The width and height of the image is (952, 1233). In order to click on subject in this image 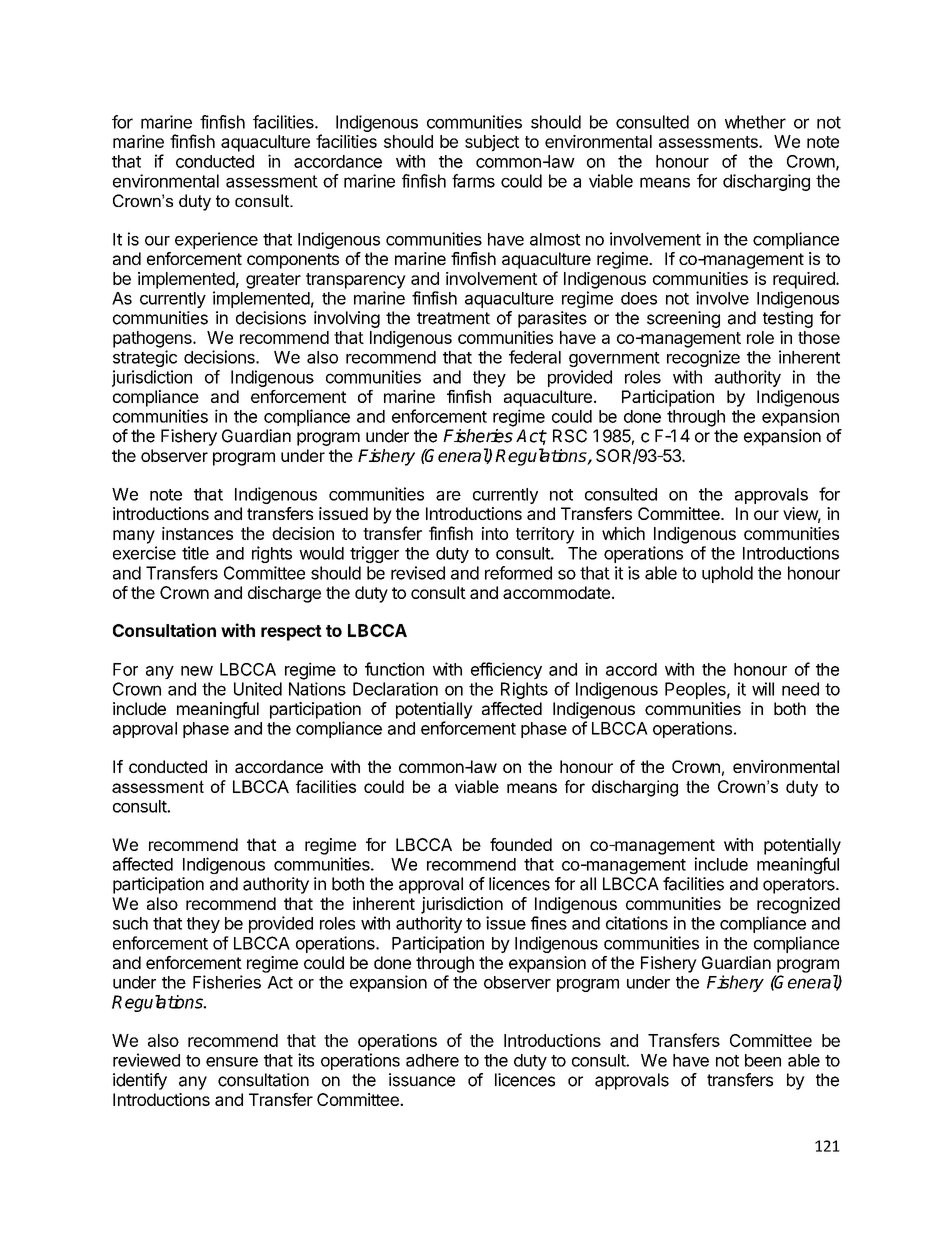, I will do `click(492, 143)`.
